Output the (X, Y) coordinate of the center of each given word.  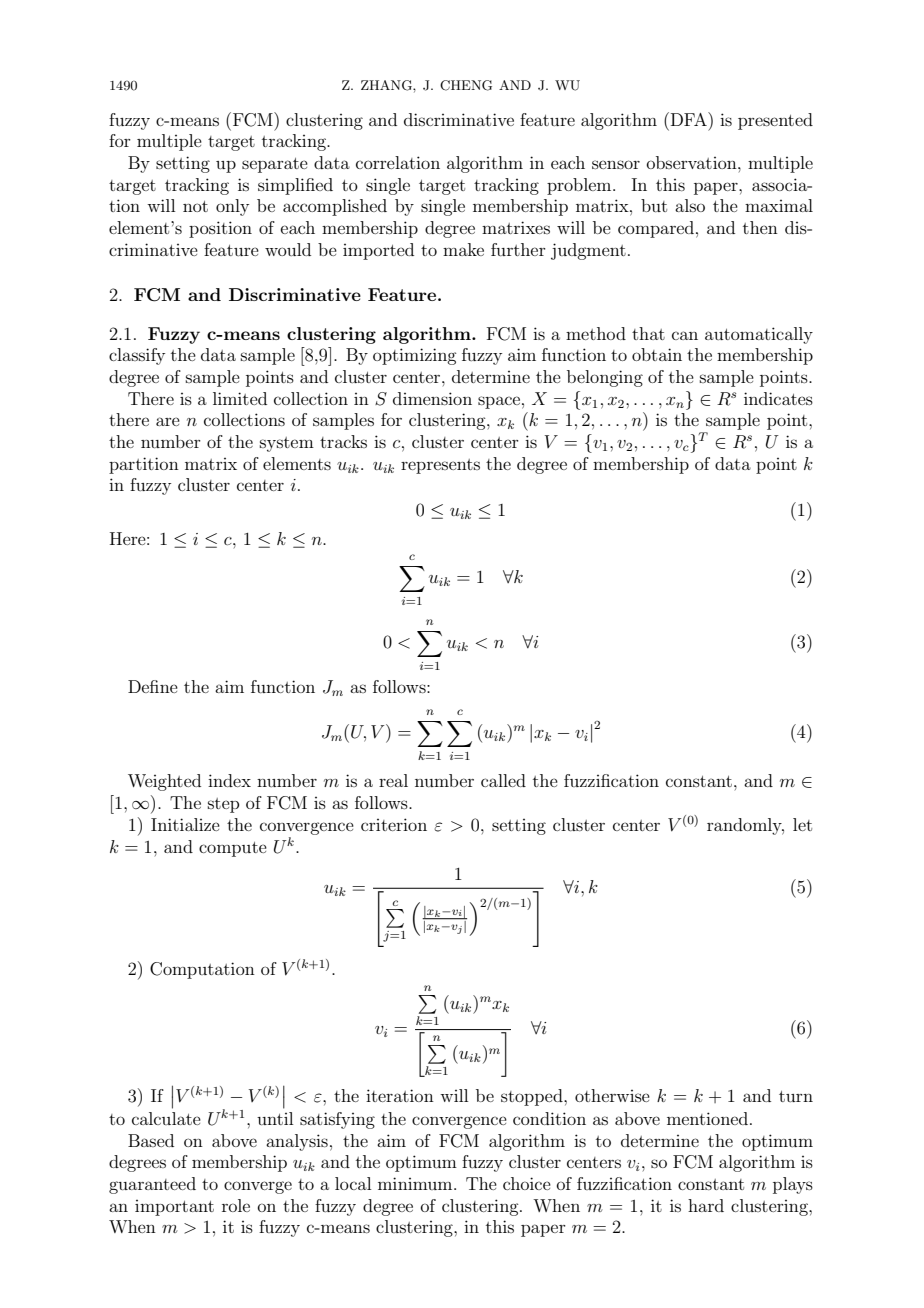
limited (240, 398)
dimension (432, 398)
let (802, 824)
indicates (778, 398)
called (503, 780)
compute (233, 849)
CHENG (466, 85)
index (229, 780)
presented (775, 121)
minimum (416, 1183)
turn (796, 1096)
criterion (394, 824)
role (236, 1205)
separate (275, 165)
